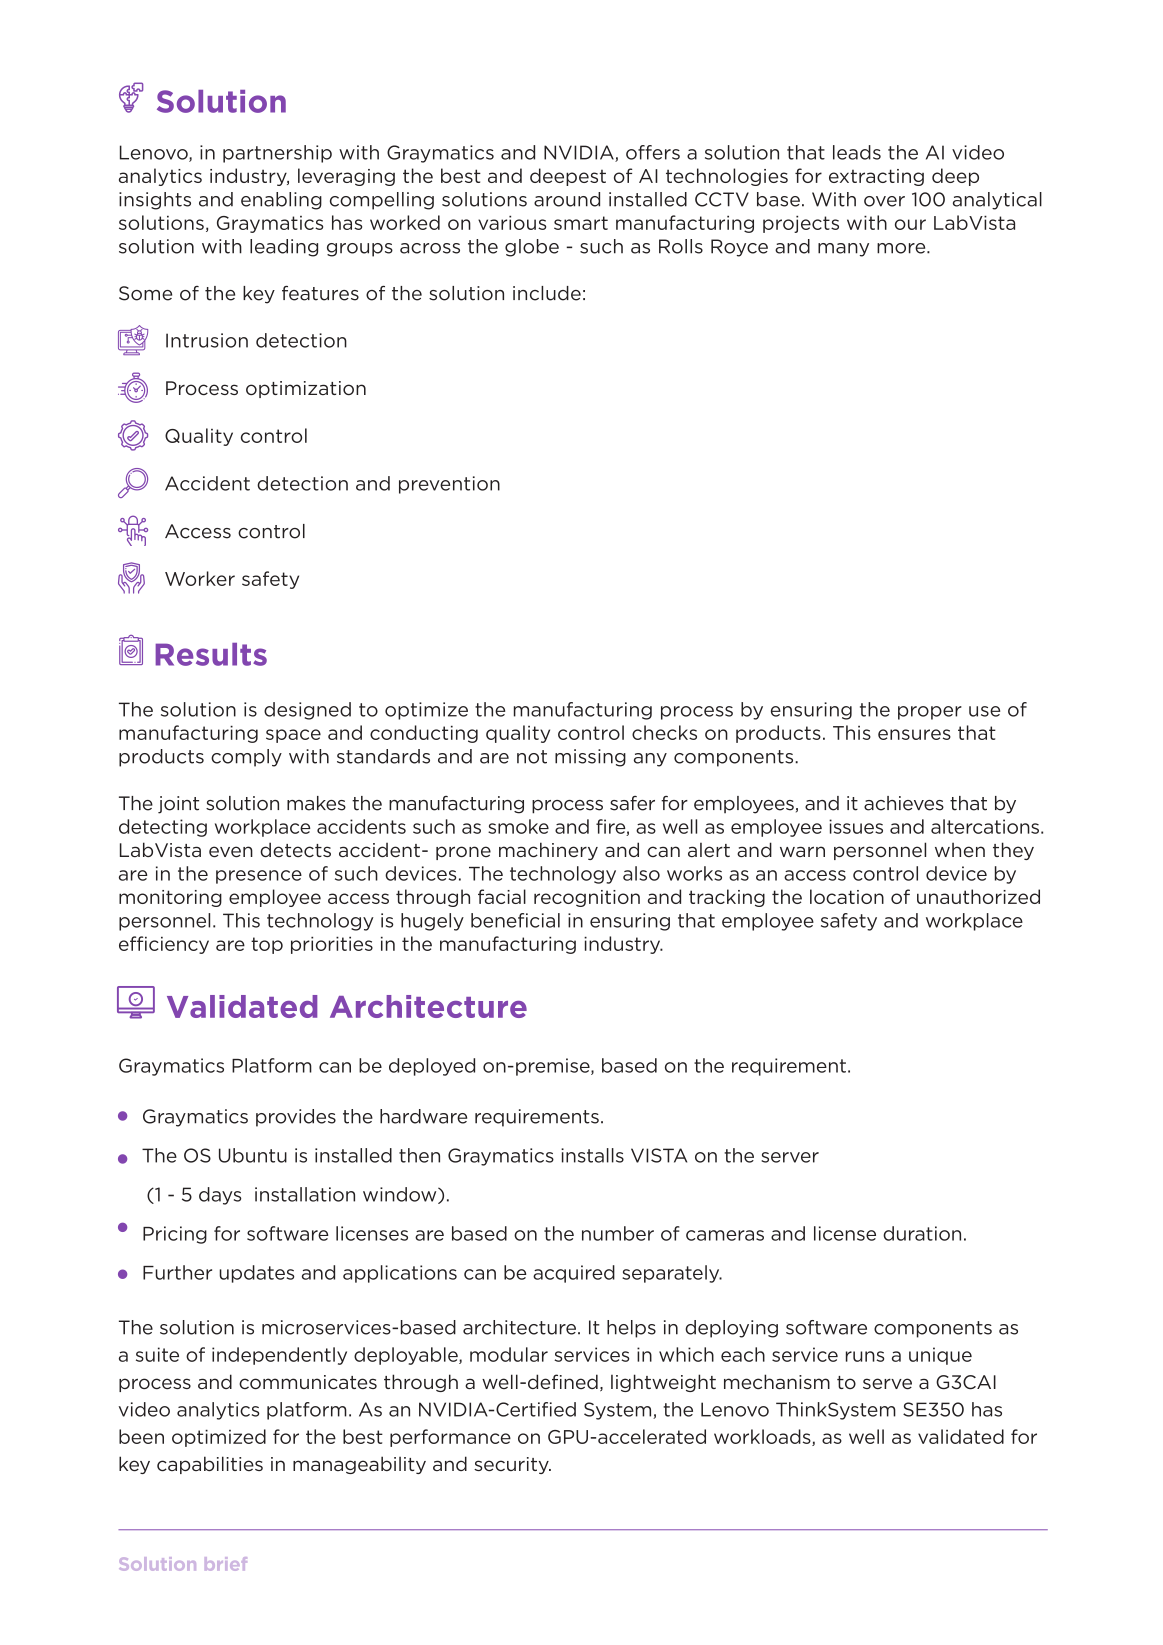  Describe the element at coordinates (567, 199) in the screenshot. I see `around` at that location.
